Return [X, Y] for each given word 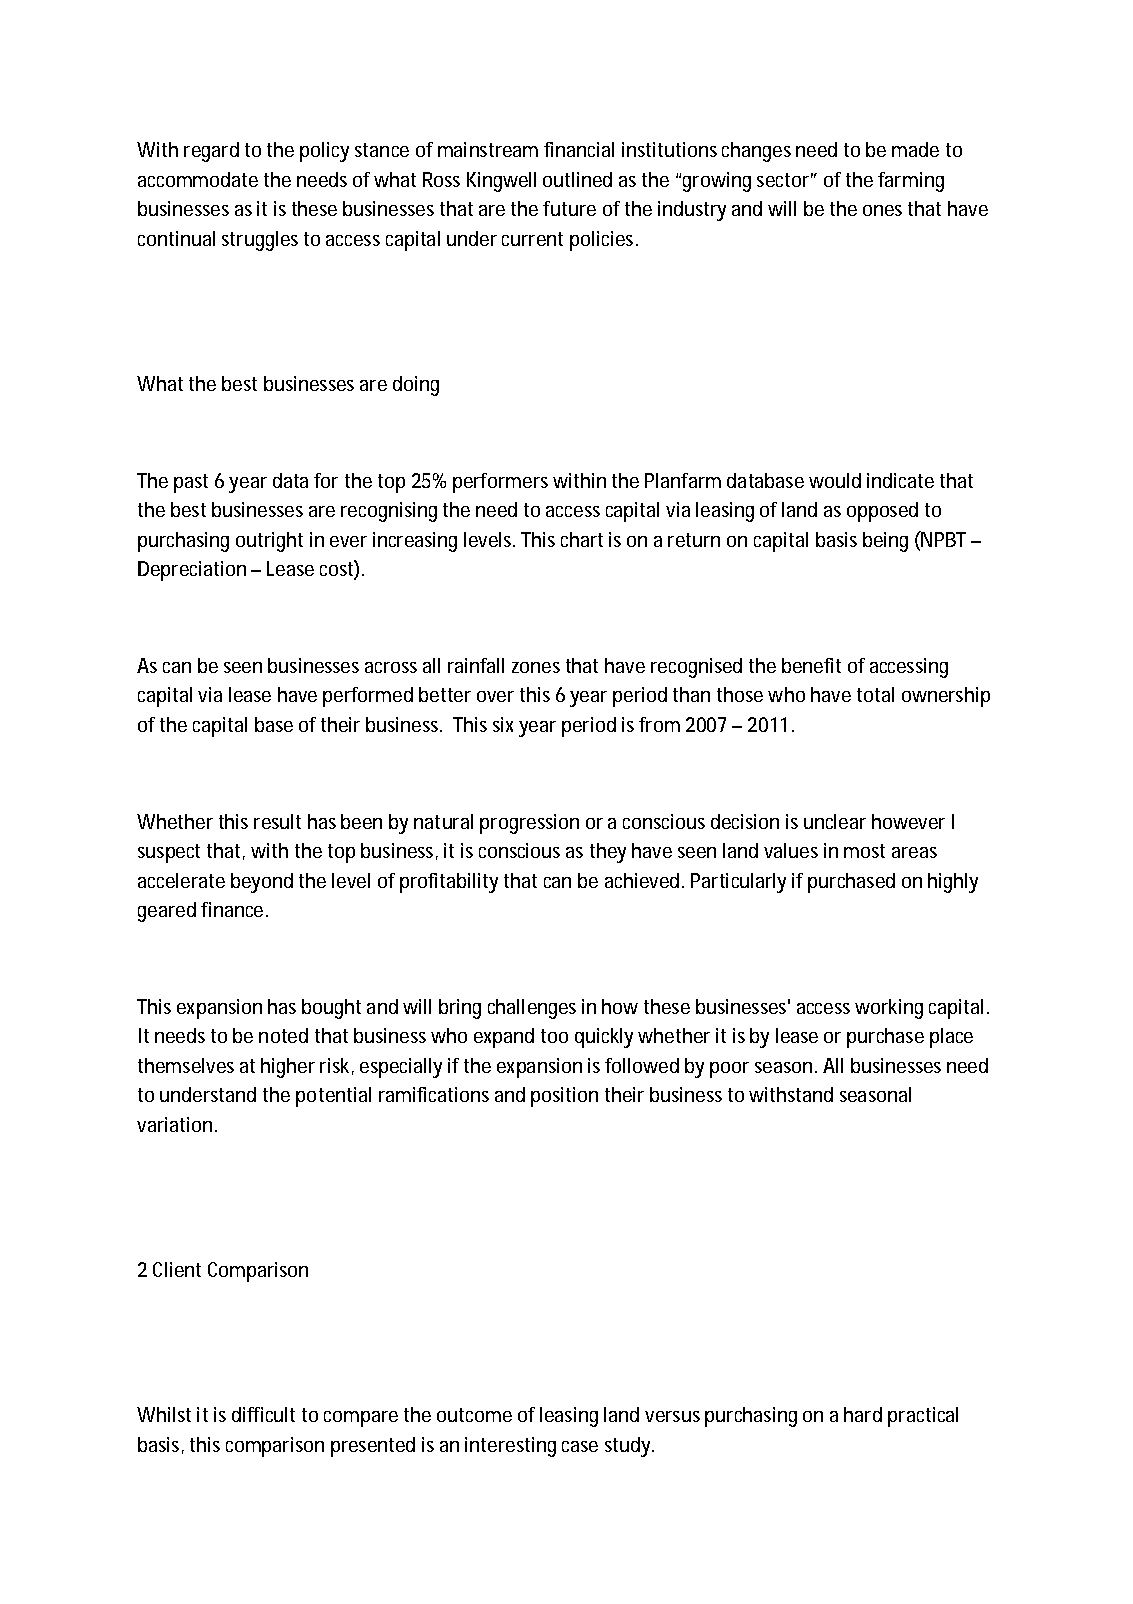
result [277, 821]
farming [911, 182]
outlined [577, 179]
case [580, 1446]
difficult [263, 1414]
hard [863, 1414]
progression [529, 824]
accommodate [198, 179]
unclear [835, 821]
